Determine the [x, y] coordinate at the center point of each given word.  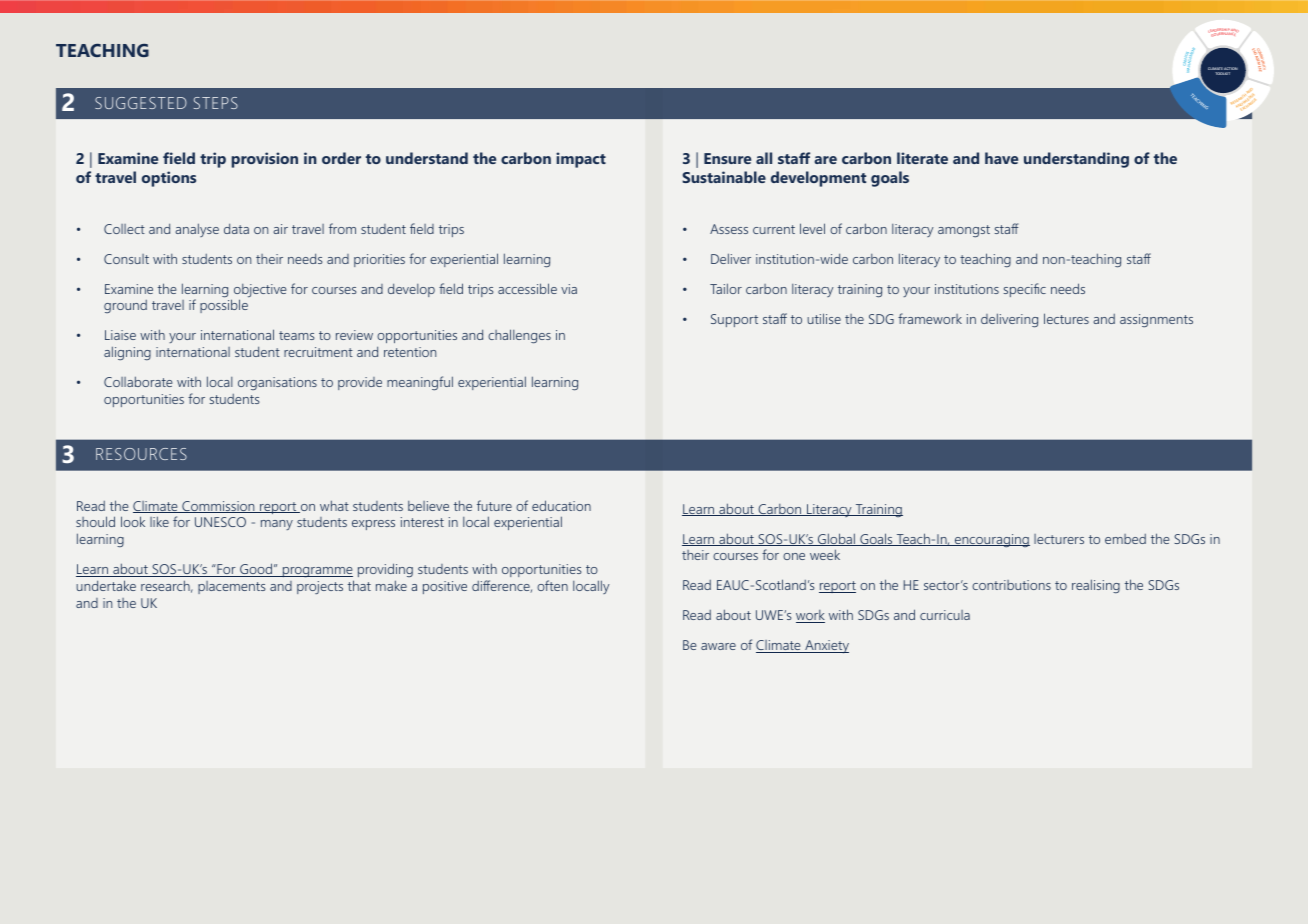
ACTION [1230, 70]
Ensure [727, 158]
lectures [1066, 318]
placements [231, 587]
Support [734, 320]
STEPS [216, 103]
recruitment [318, 352]
